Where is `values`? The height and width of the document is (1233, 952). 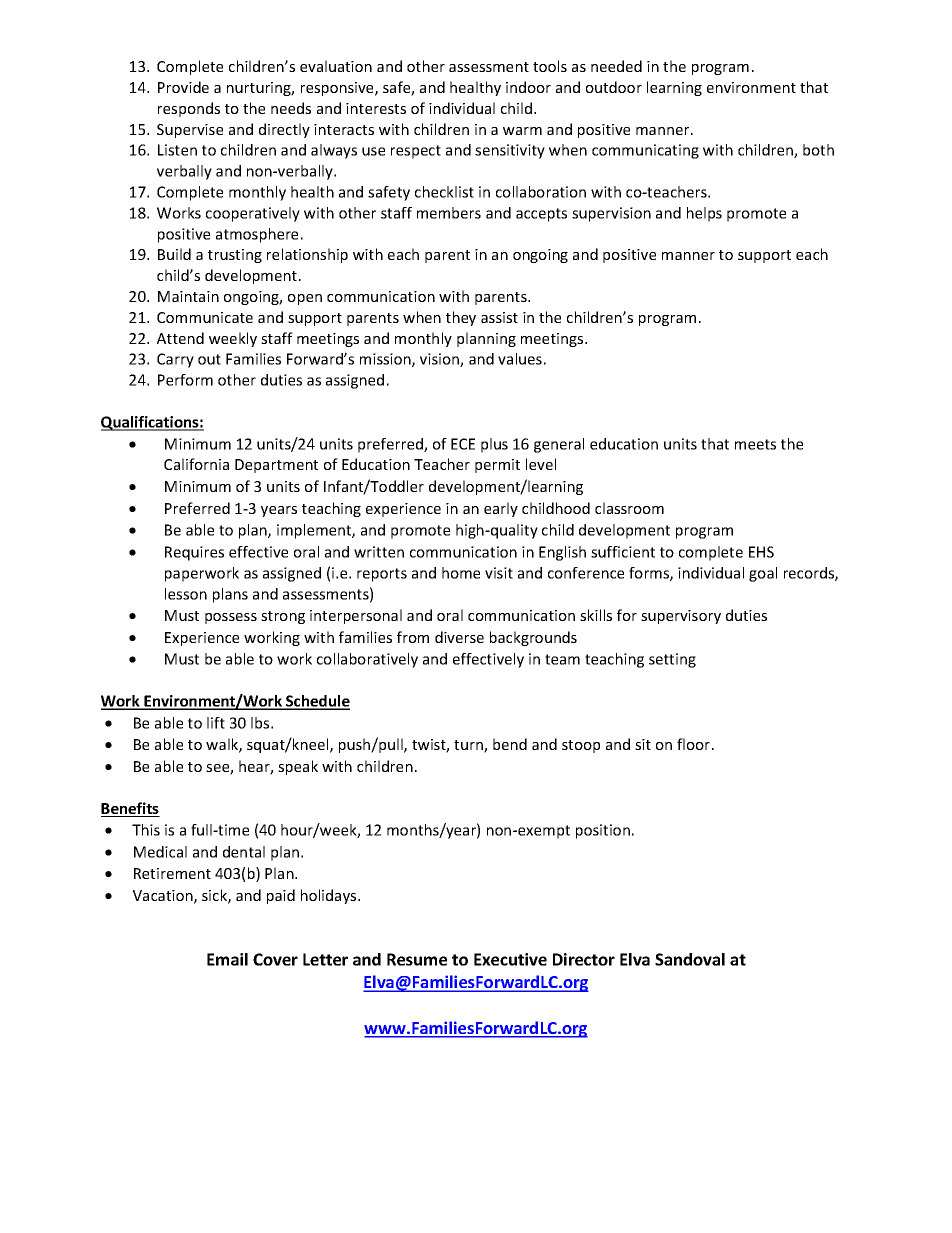
values is located at coordinates (520, 359).
